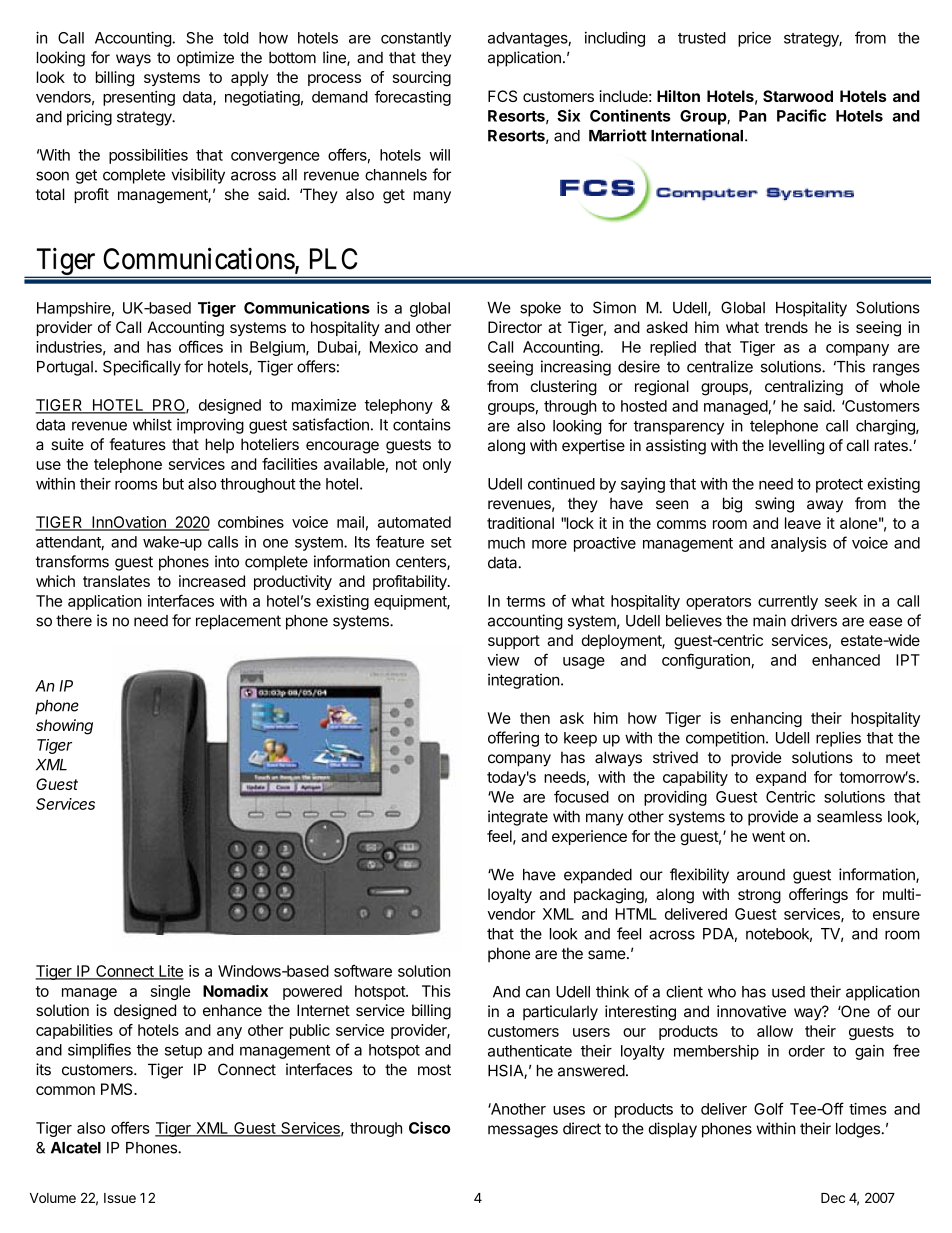  What do you see at coordinates (422, 424) in the document?
I see `contains` at bounding box center [422, 424].
